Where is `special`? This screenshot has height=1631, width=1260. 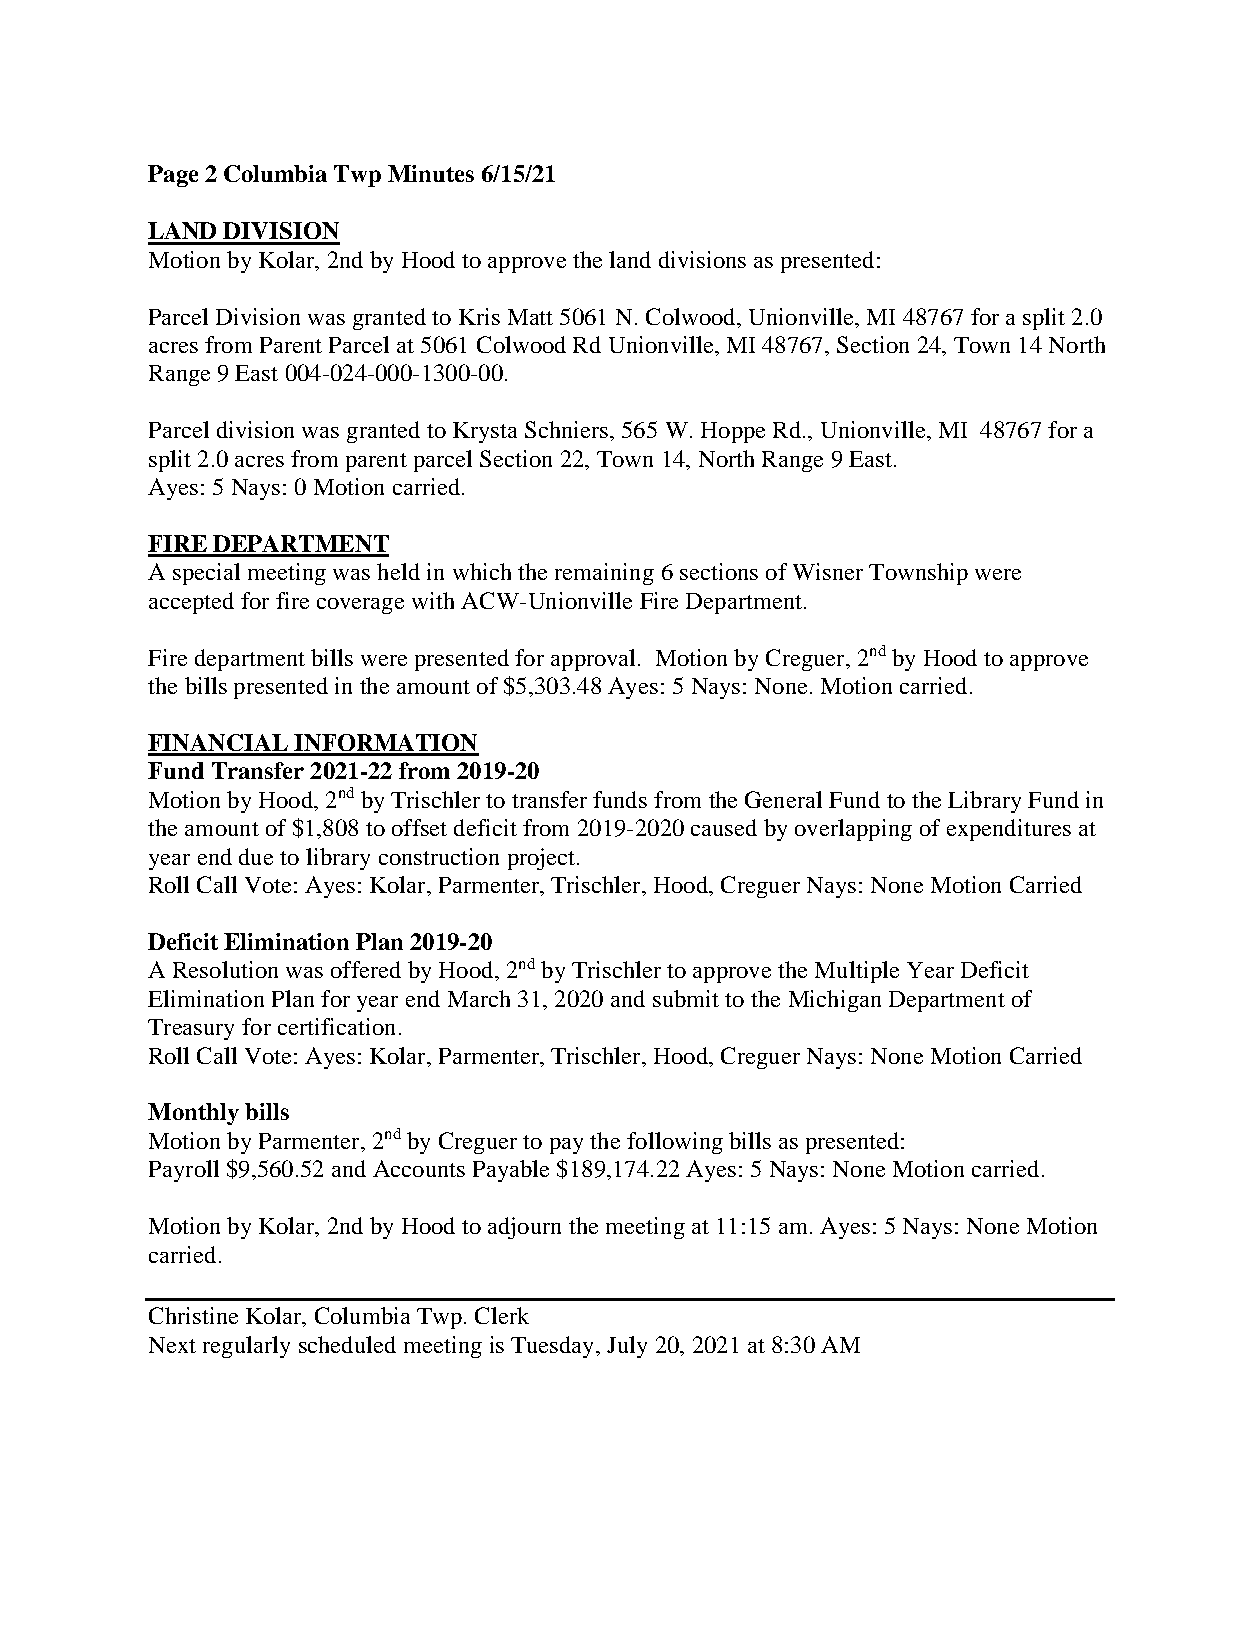
special is located at coordinates (206, 574).
